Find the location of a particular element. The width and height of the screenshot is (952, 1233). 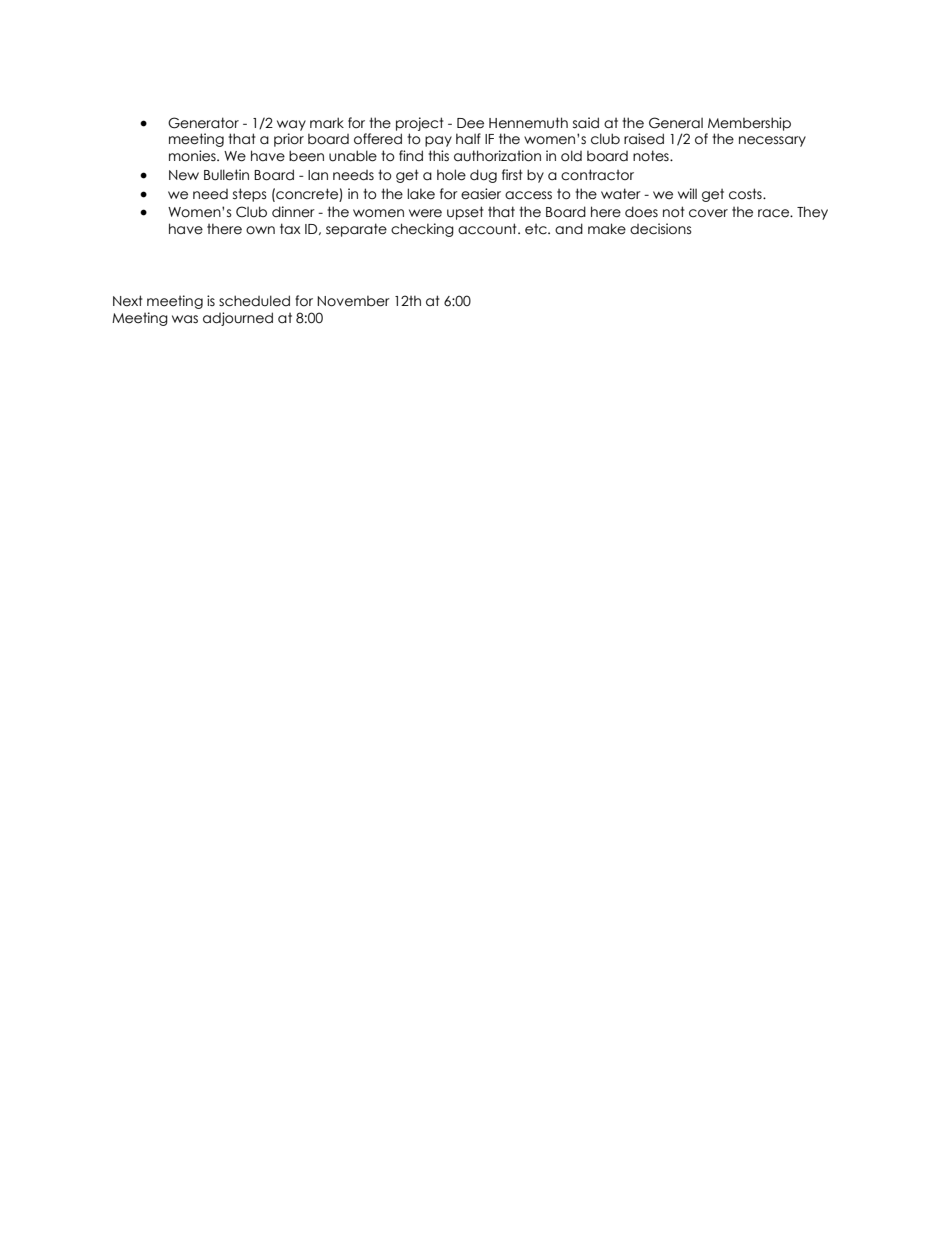

Dee is located at coordinates (470, 123).
